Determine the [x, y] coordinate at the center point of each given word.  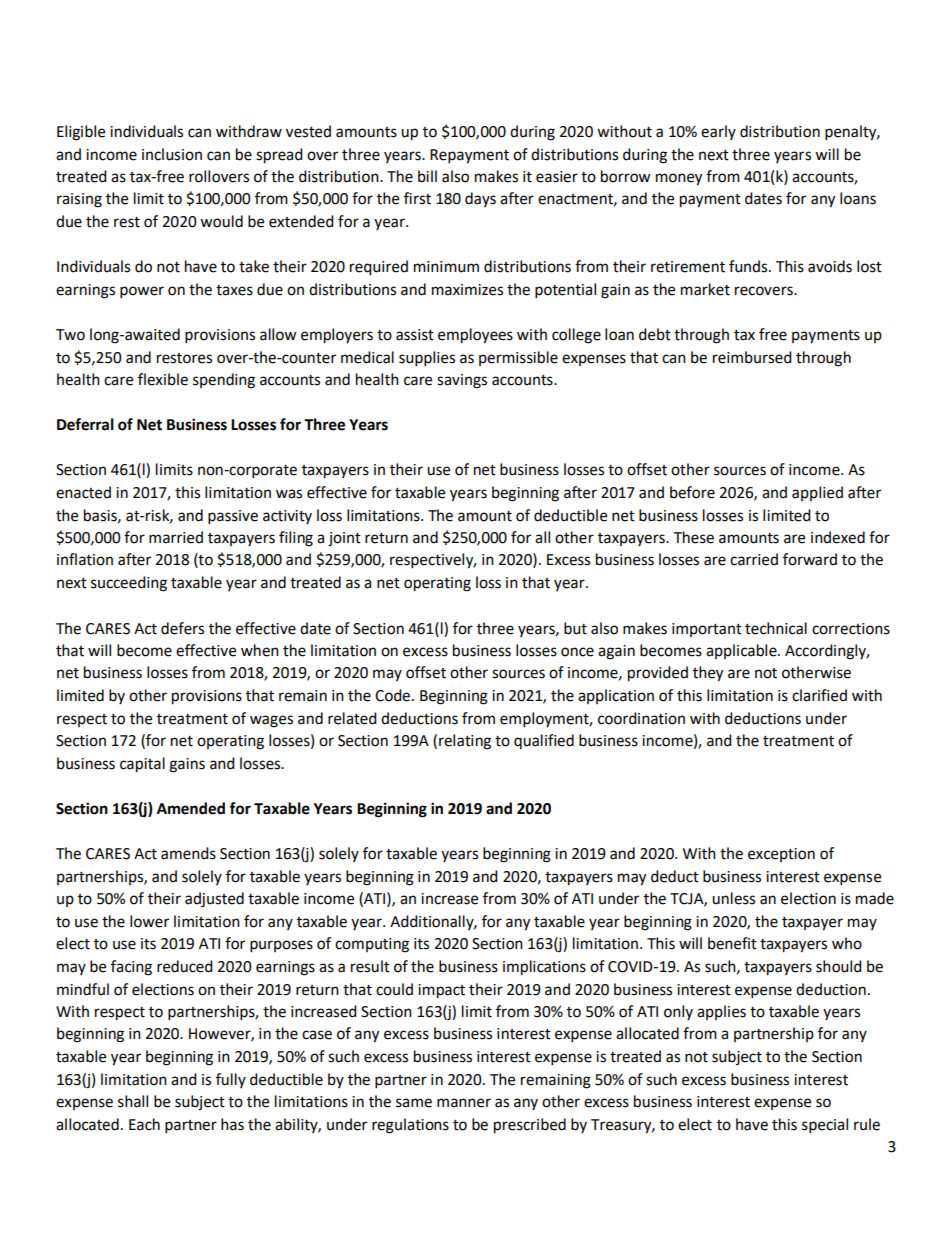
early [718, 132]
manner [464, 1103]
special [825, 1126]
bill [427, 176]
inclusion [172, 154]
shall [133, 1101]
